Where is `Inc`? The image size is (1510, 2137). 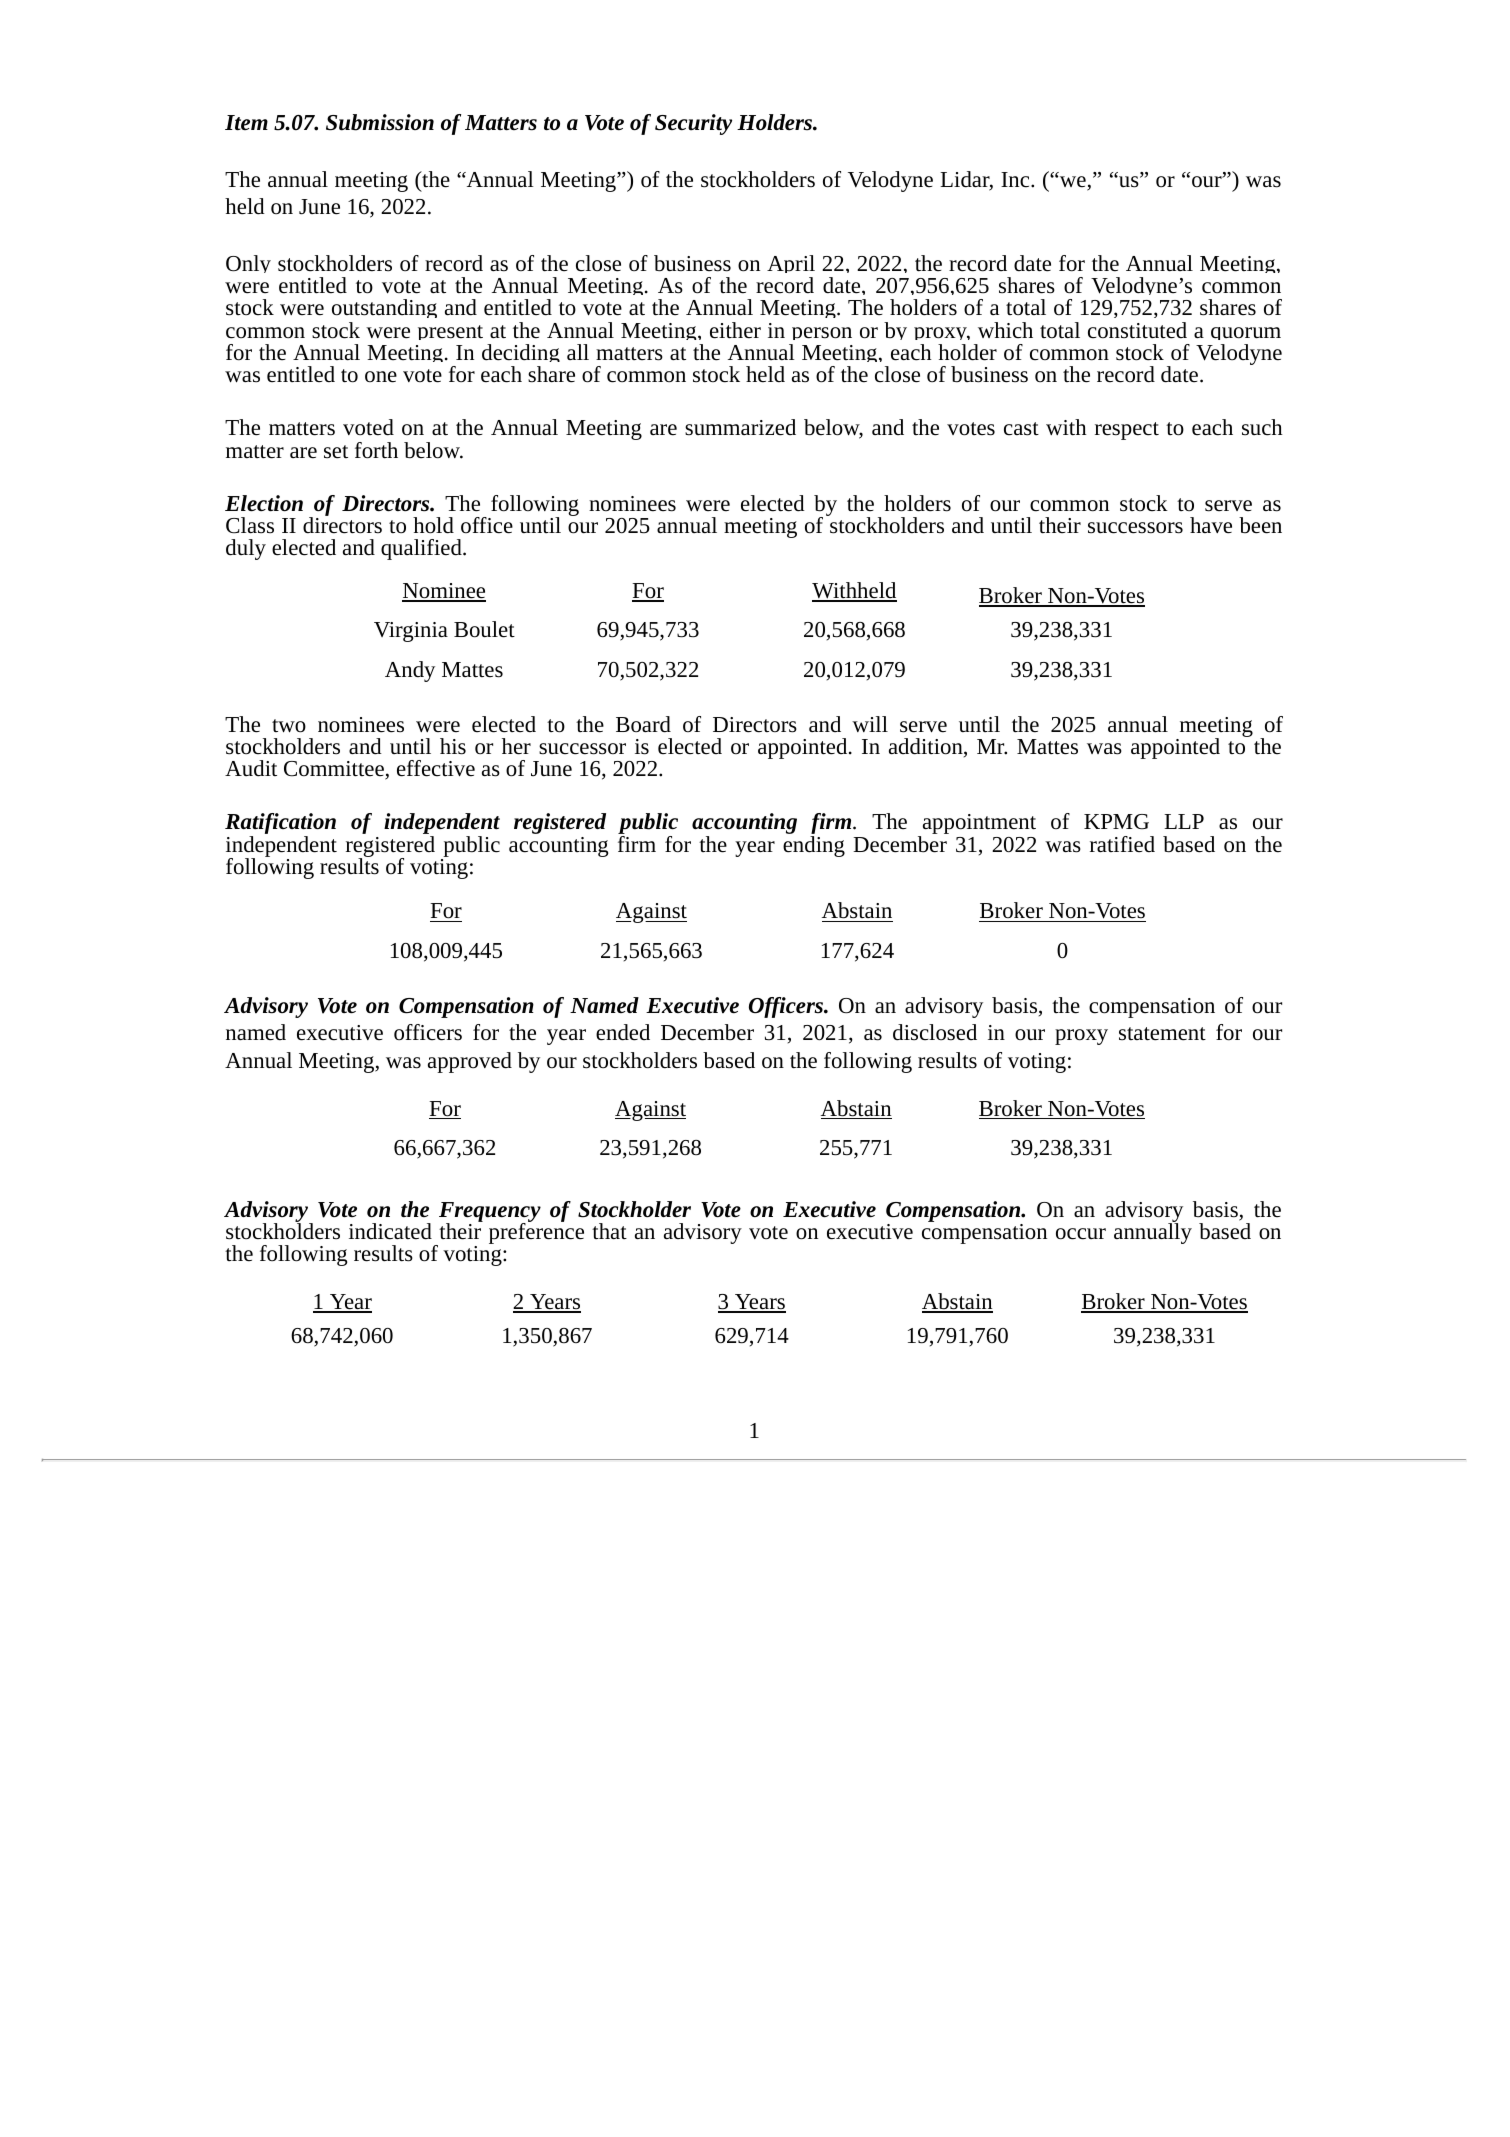
Inc is located at coordinates (1016, 180).
